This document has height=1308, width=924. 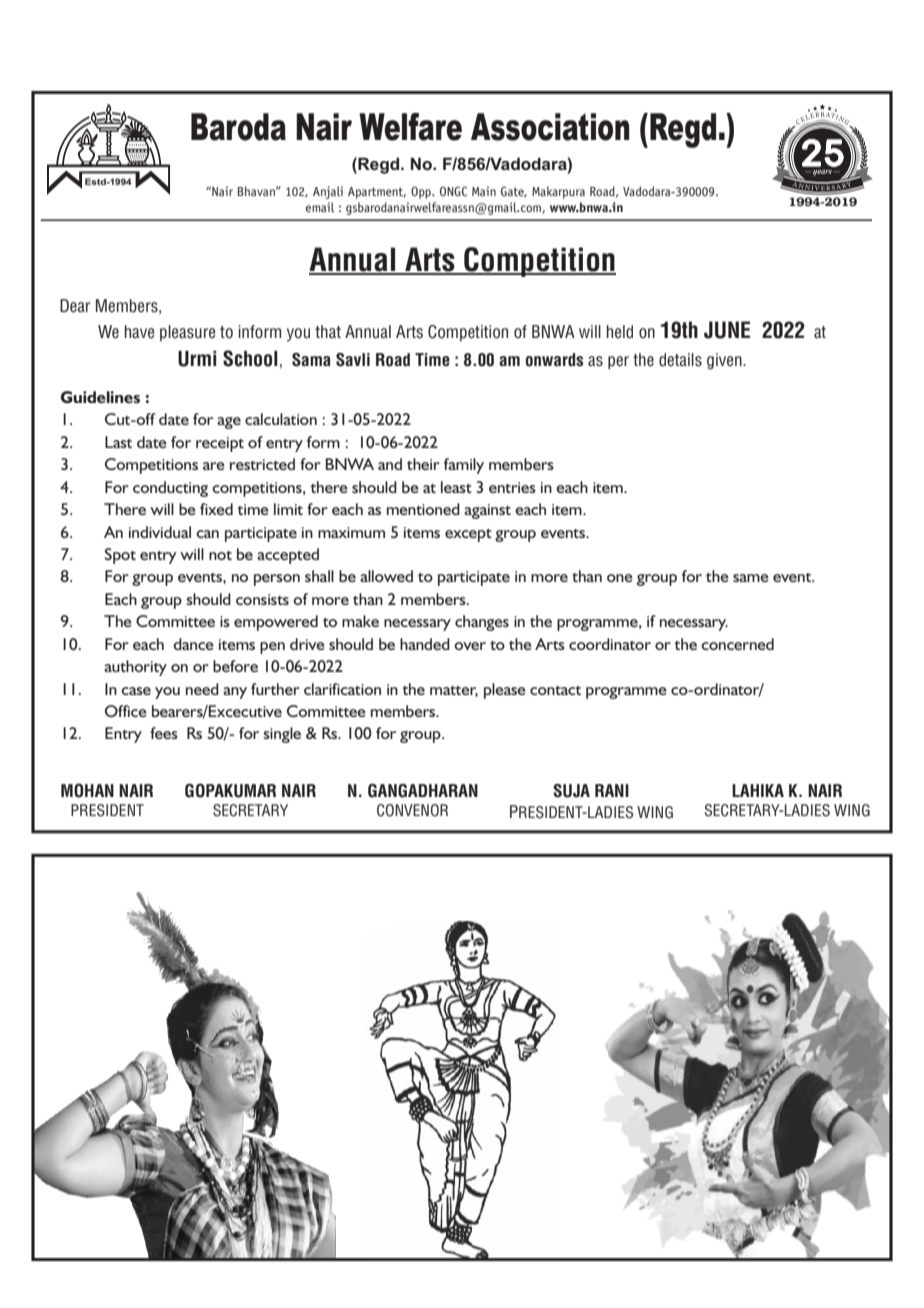 What do you see at coordinates (328, 192) in the document?
I see `Anjali` at bounding box center [328, 192].
